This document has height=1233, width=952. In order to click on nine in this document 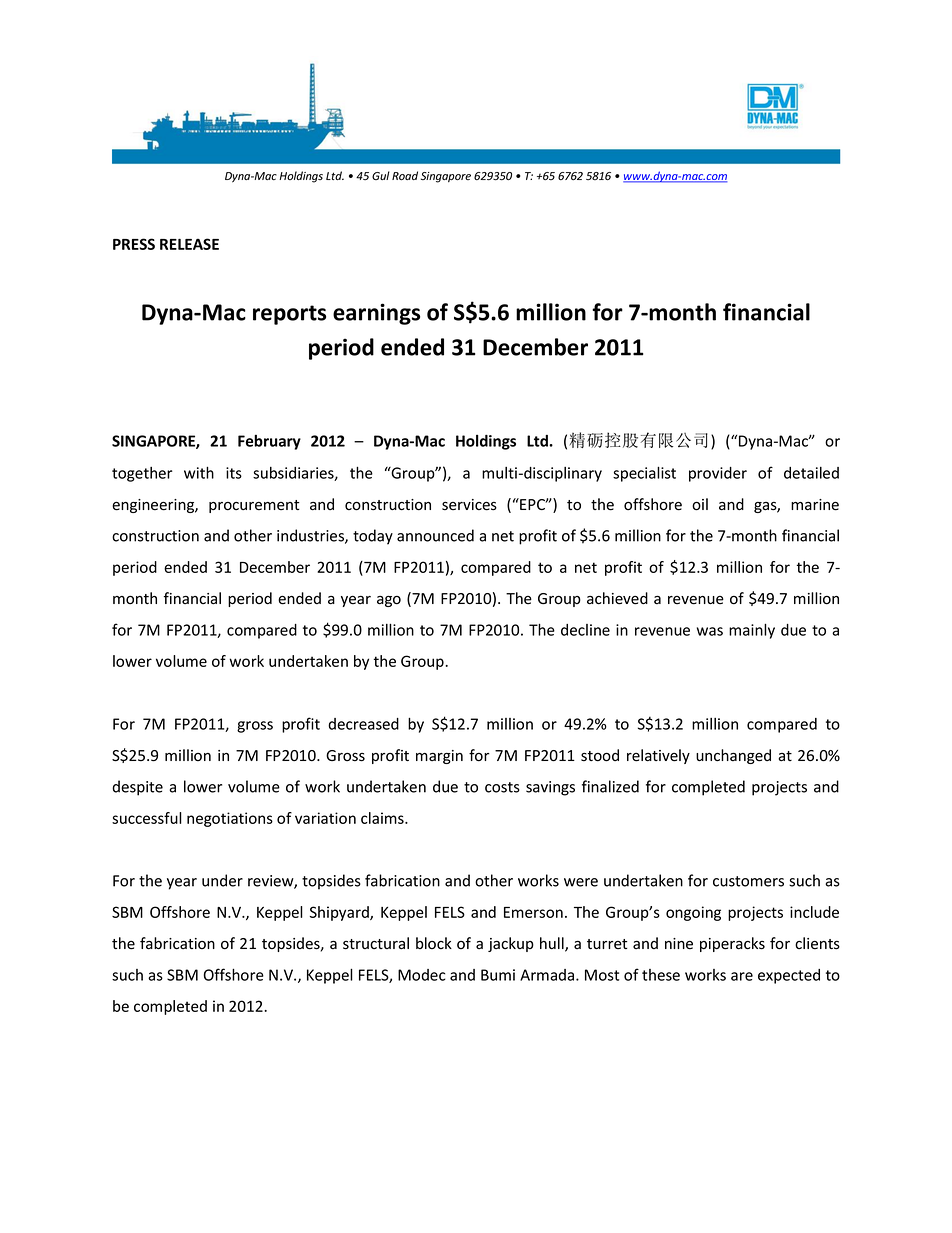, I will do `click(679, 944)`.
